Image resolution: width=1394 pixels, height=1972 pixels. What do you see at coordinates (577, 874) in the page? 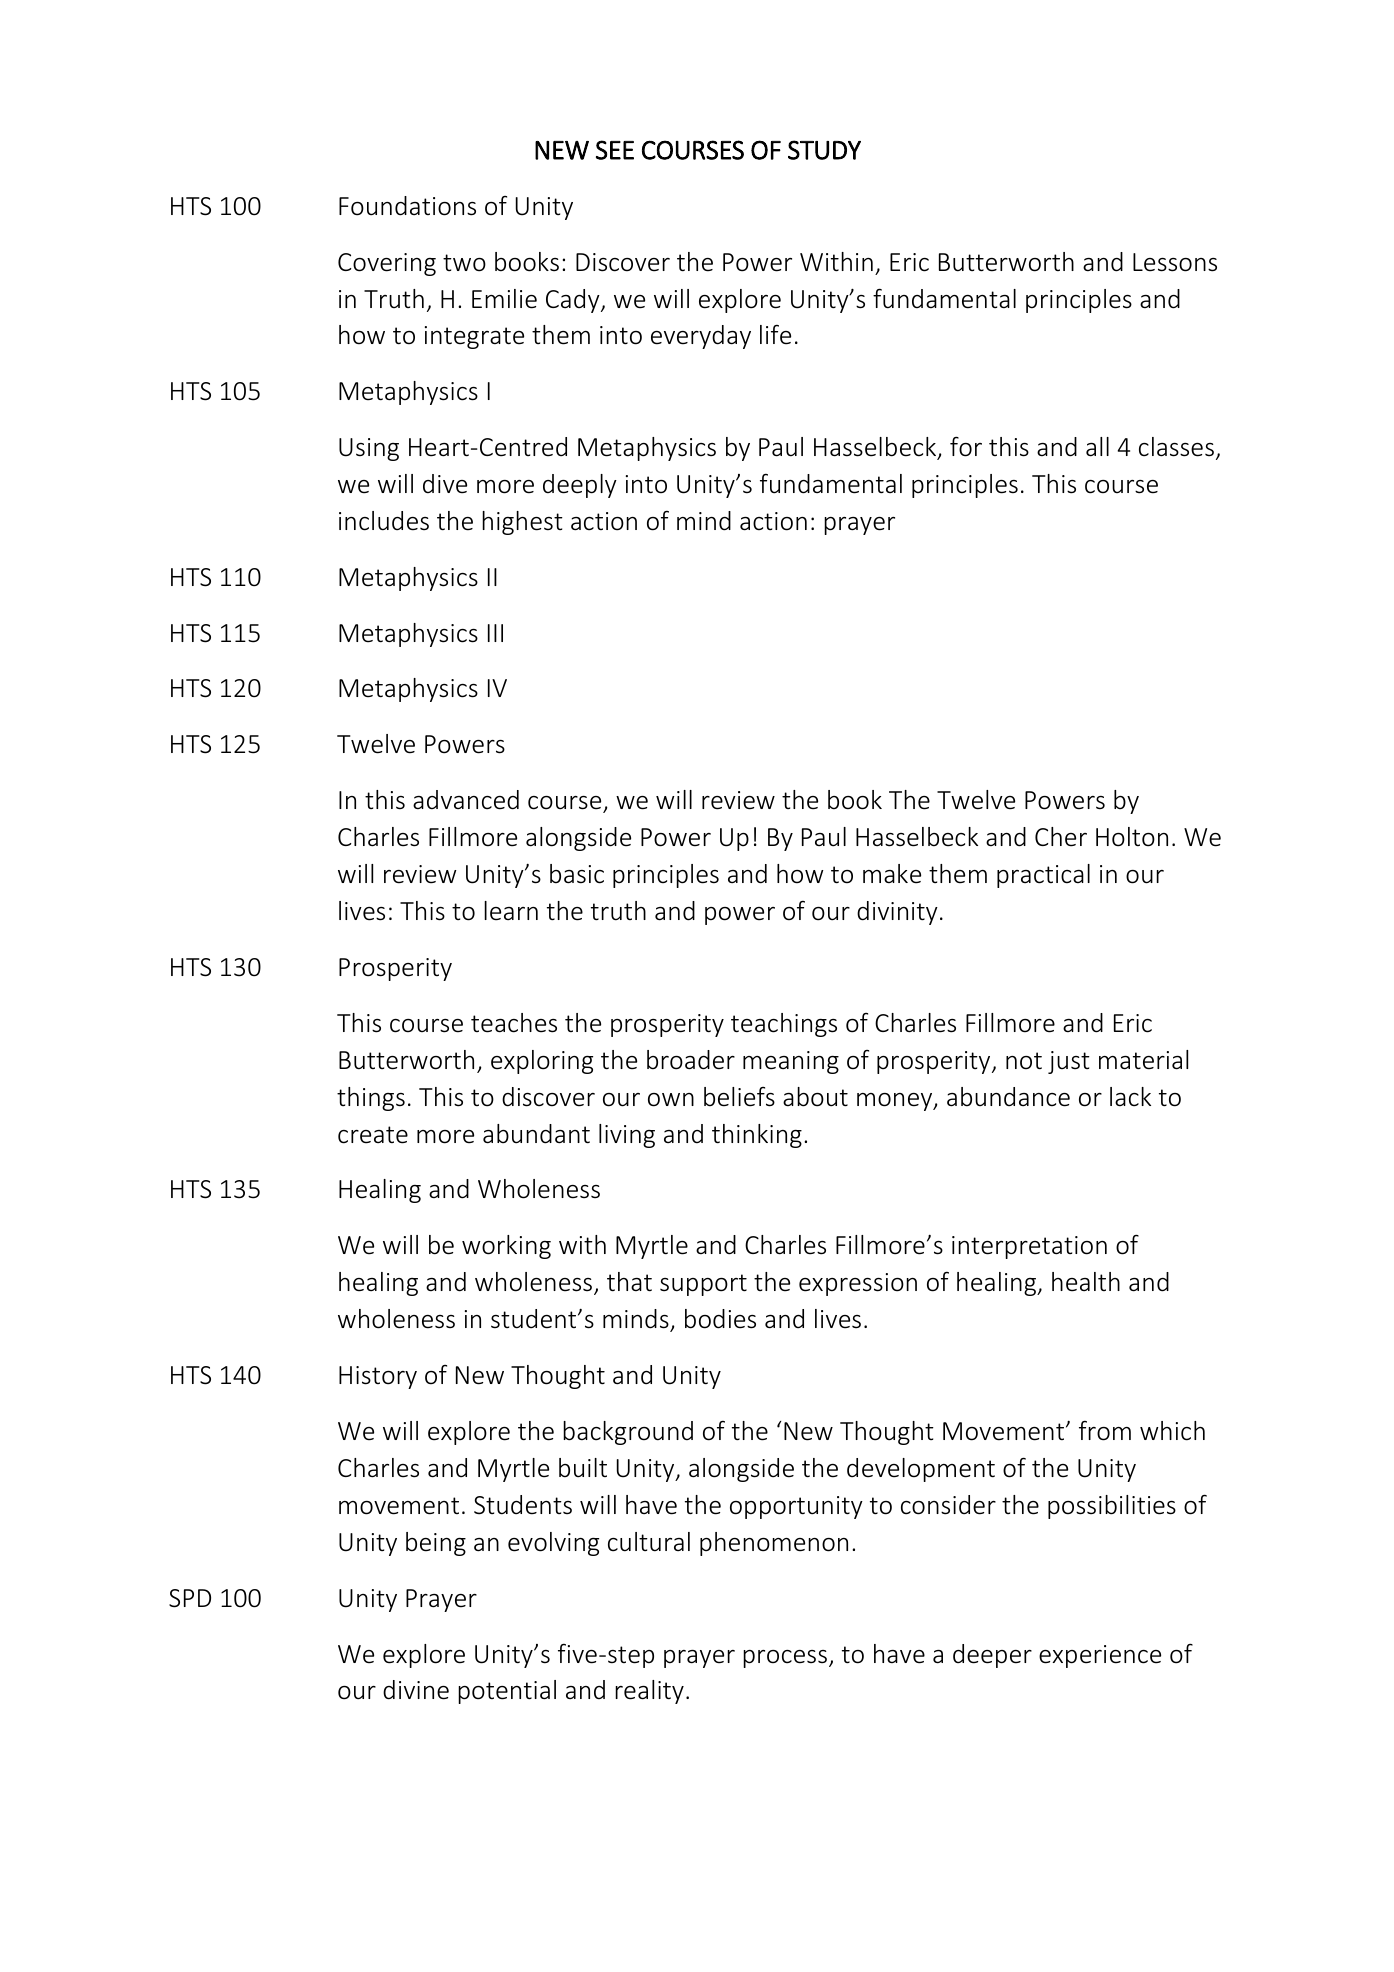
I see `basic` at bounding box center [577, 874].
